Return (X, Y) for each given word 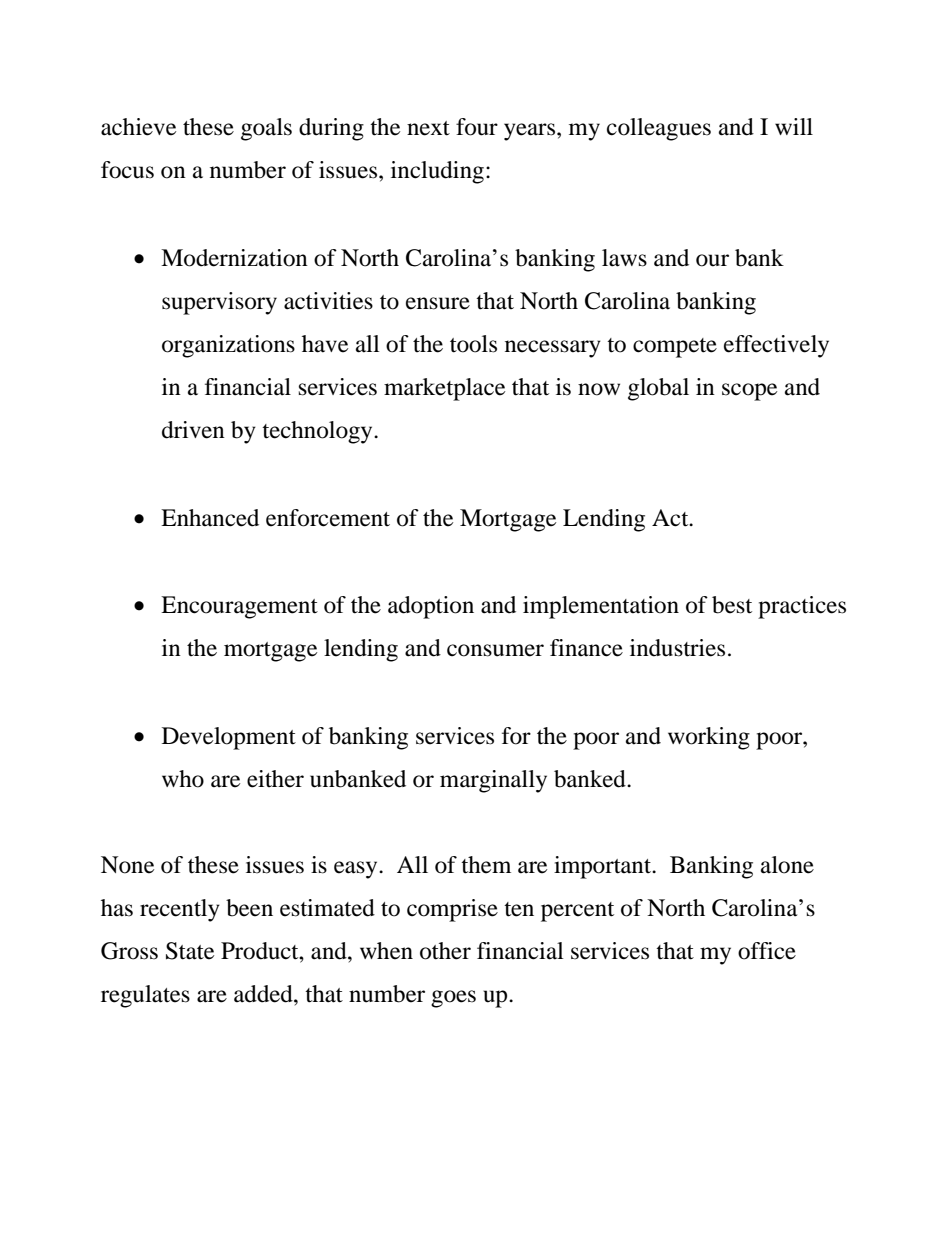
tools (473, 344)
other (445, 951)
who (183, 779)
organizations (228, 346)
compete (675, 348)
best (732, 605)
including (437, 172)
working (709, 738)
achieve (138, 127)
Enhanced (210, 518)
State (190, 951)
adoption (431, 607)
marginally (493, 781)
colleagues (659, 129)
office (767, 951)
